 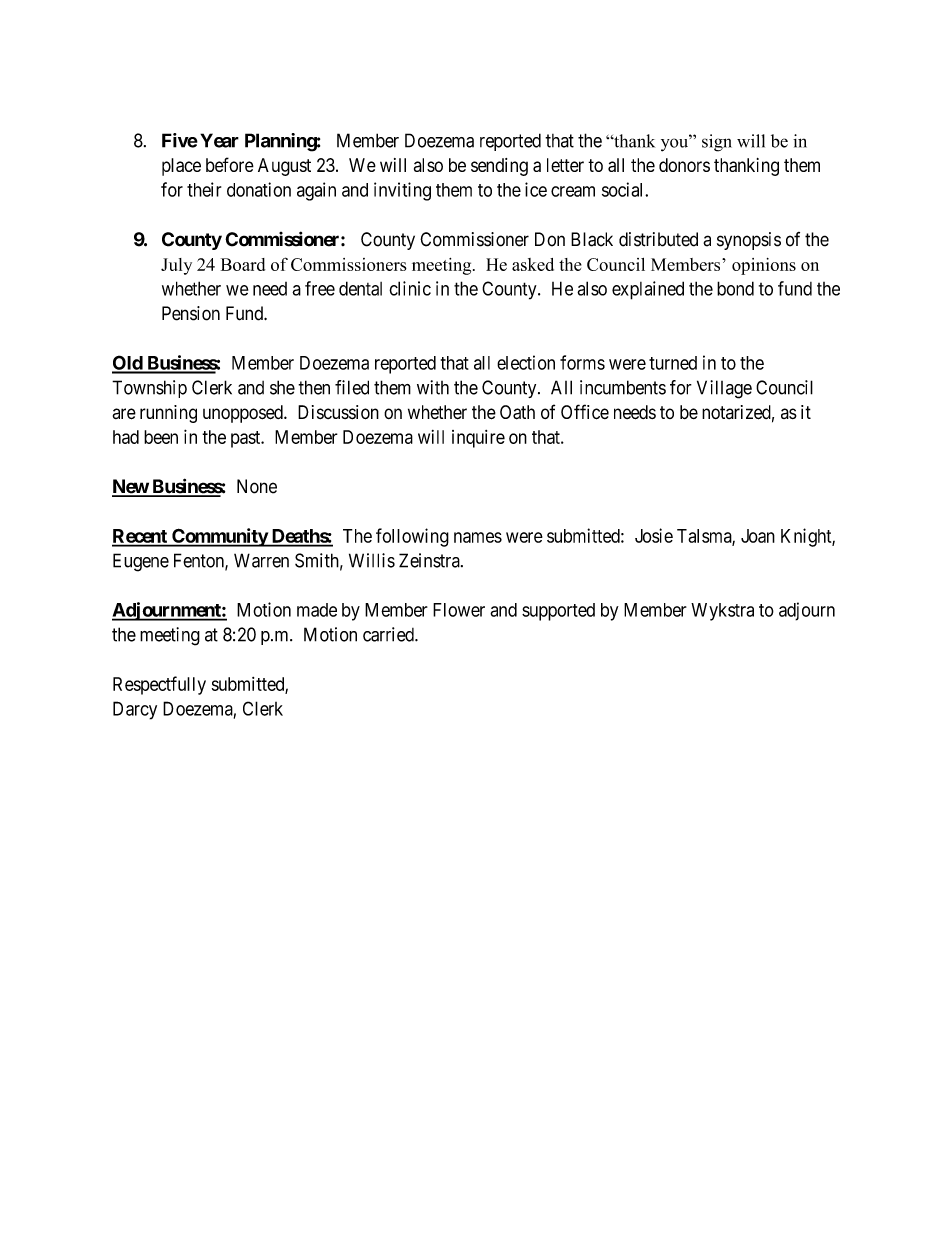 What do you see at coordinates (478, 439) in the screenshot?
I see `inquire` at bounding box center [478, 439].
